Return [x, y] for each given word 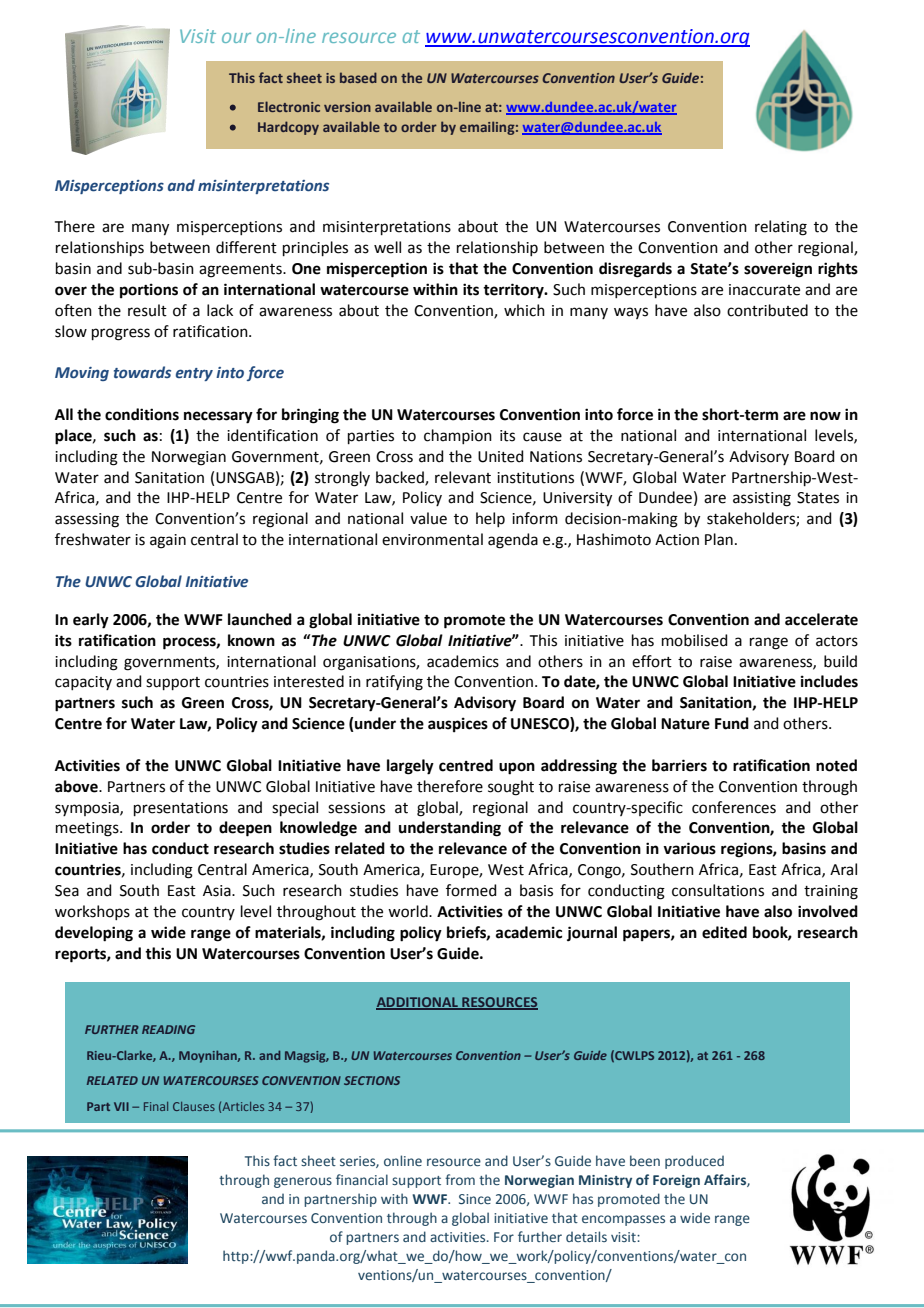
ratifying [394, 683]
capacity [83, 683]
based [358, 77]
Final [156, 1106]
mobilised [695, 640]
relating [781, 228]
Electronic [289, 106]
